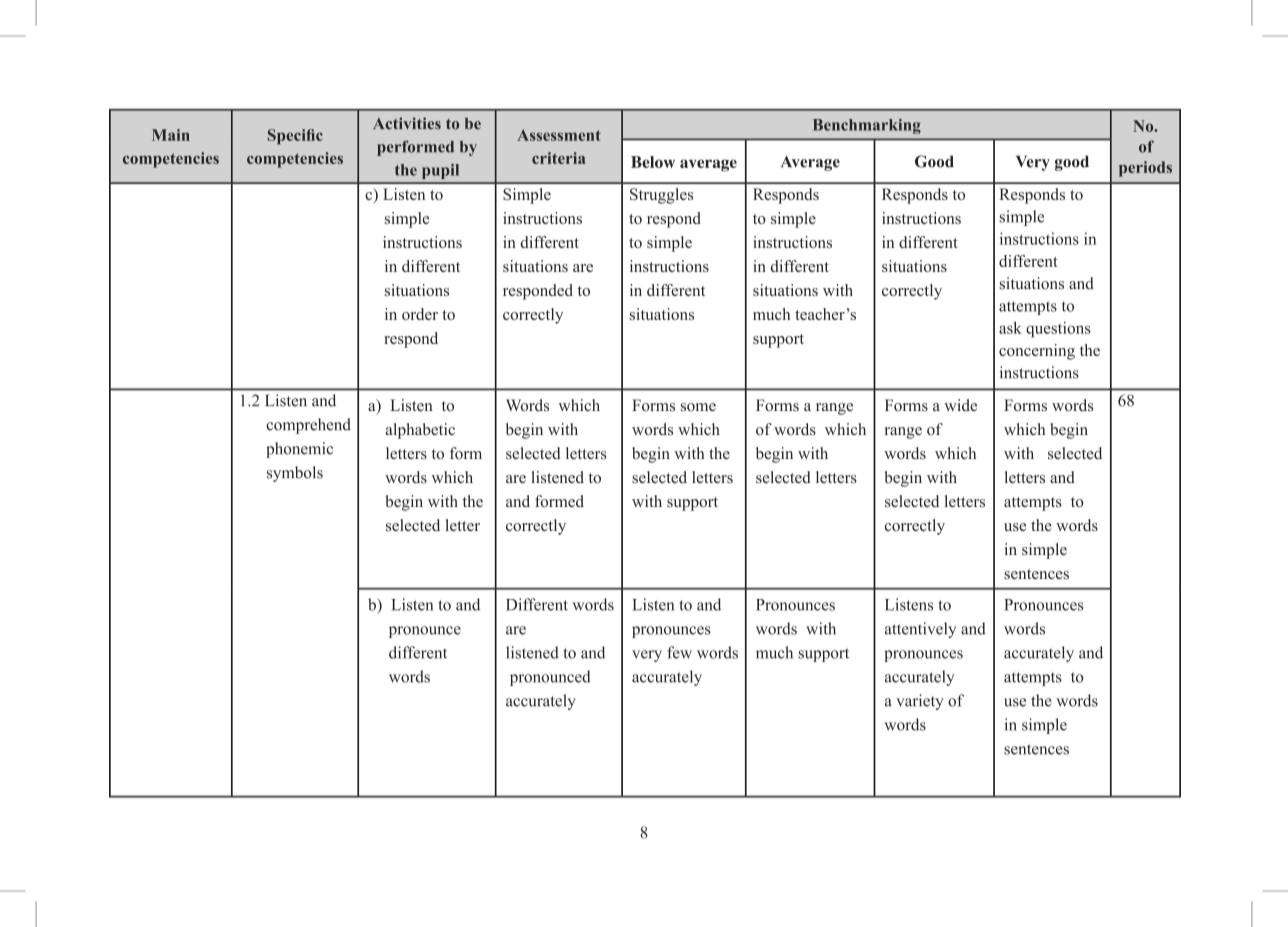  What do you see at coordinates (698, 407) in the document?
I see `some` at bounding box center [698, 407].
